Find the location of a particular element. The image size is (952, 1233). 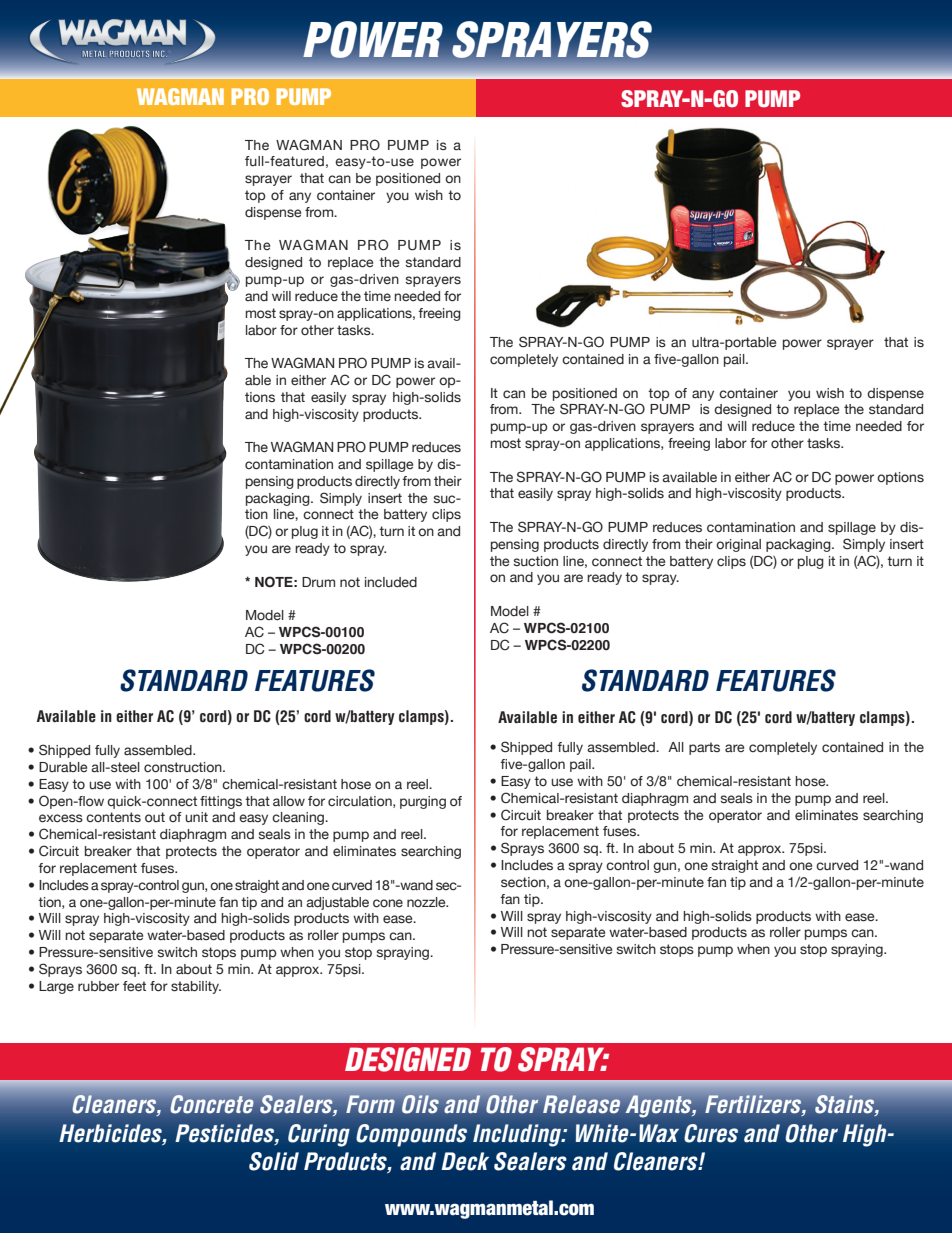

Oils is located at coordinates (420, 1104).
